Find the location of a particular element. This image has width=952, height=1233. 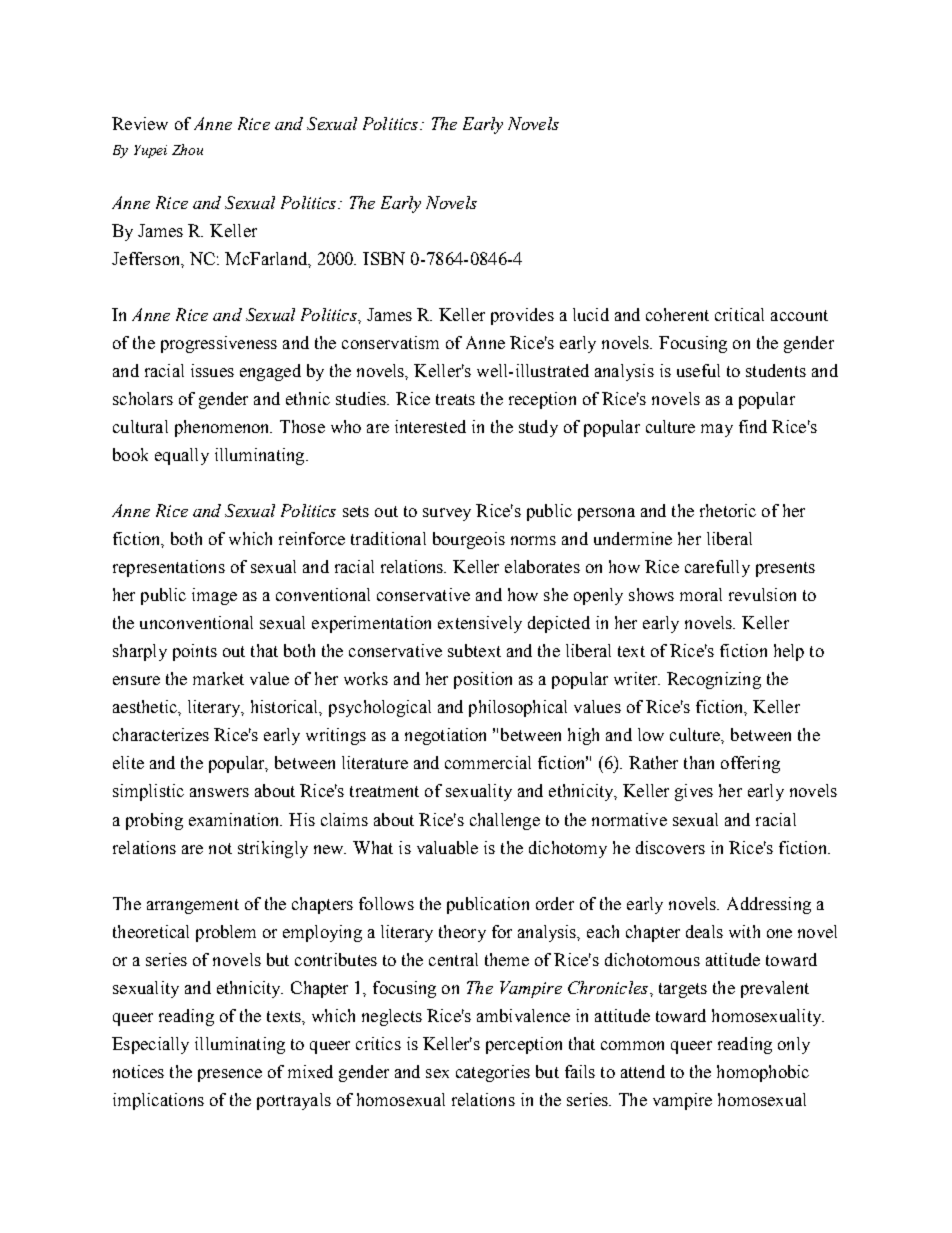

Zhou is located at coordinates (187, 149).
